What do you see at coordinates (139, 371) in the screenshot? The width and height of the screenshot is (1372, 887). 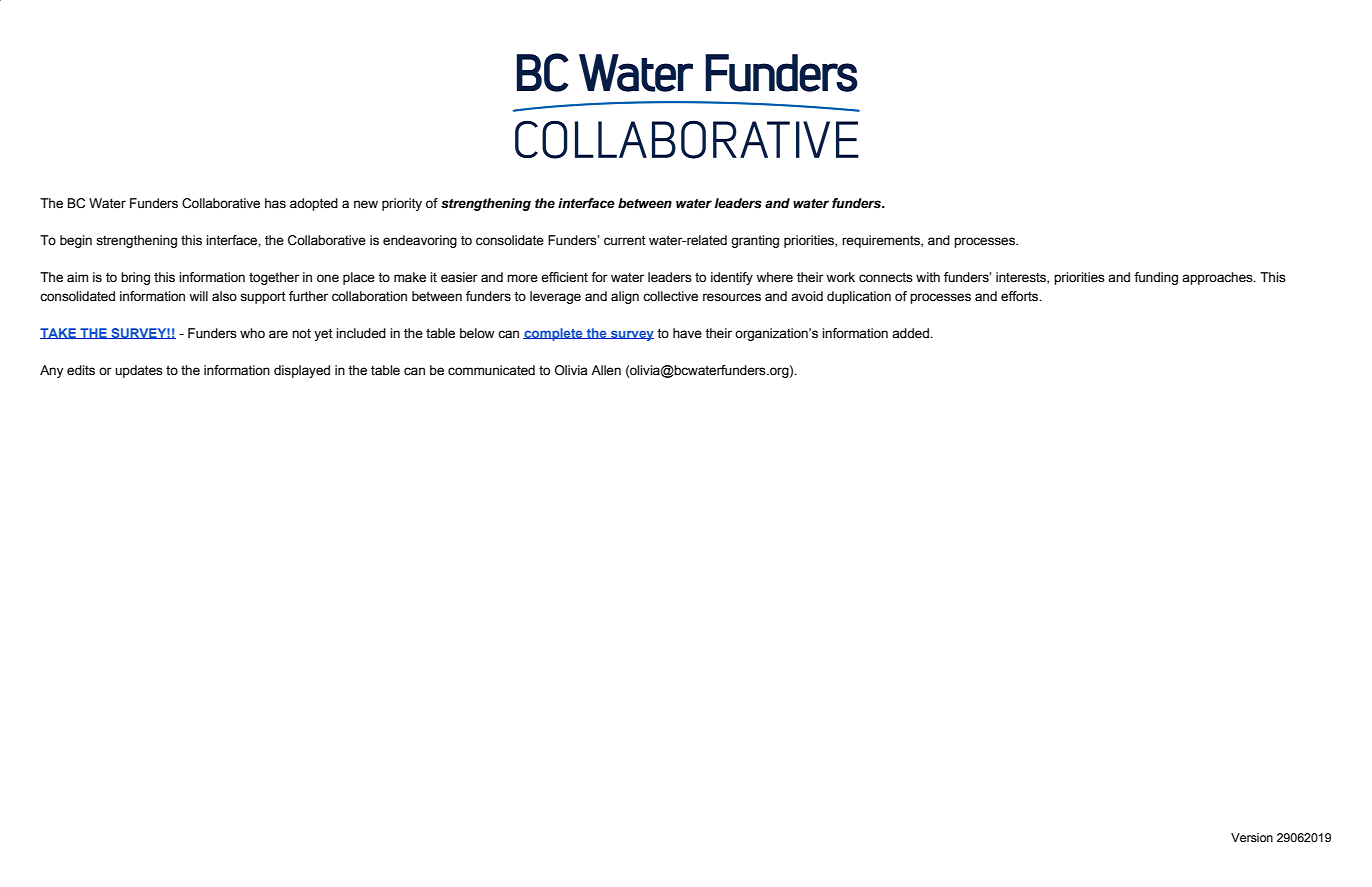 I see `updates` at bounding box center [139, 371].
